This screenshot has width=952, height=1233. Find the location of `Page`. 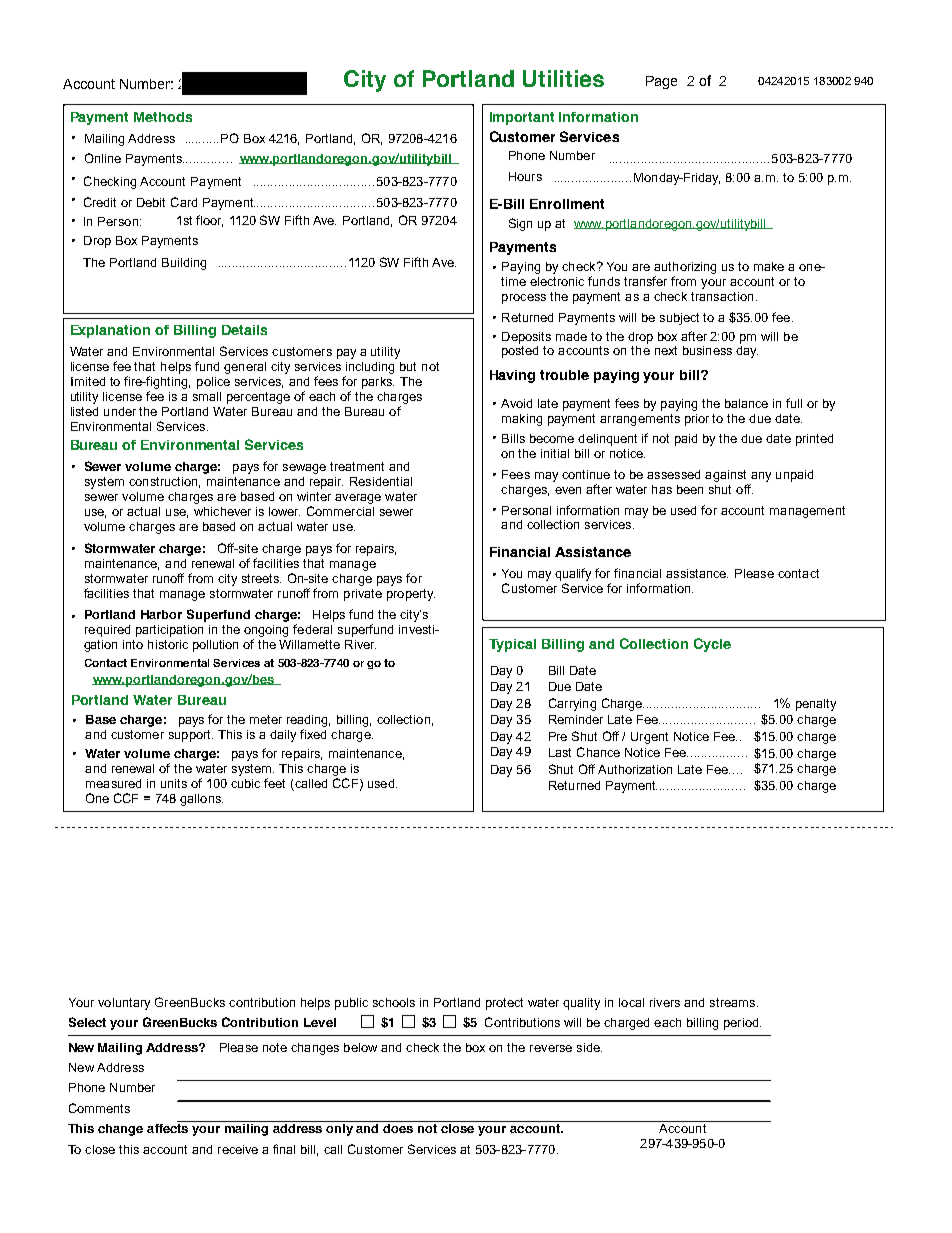

Page is located at coordinates (661, 82).
